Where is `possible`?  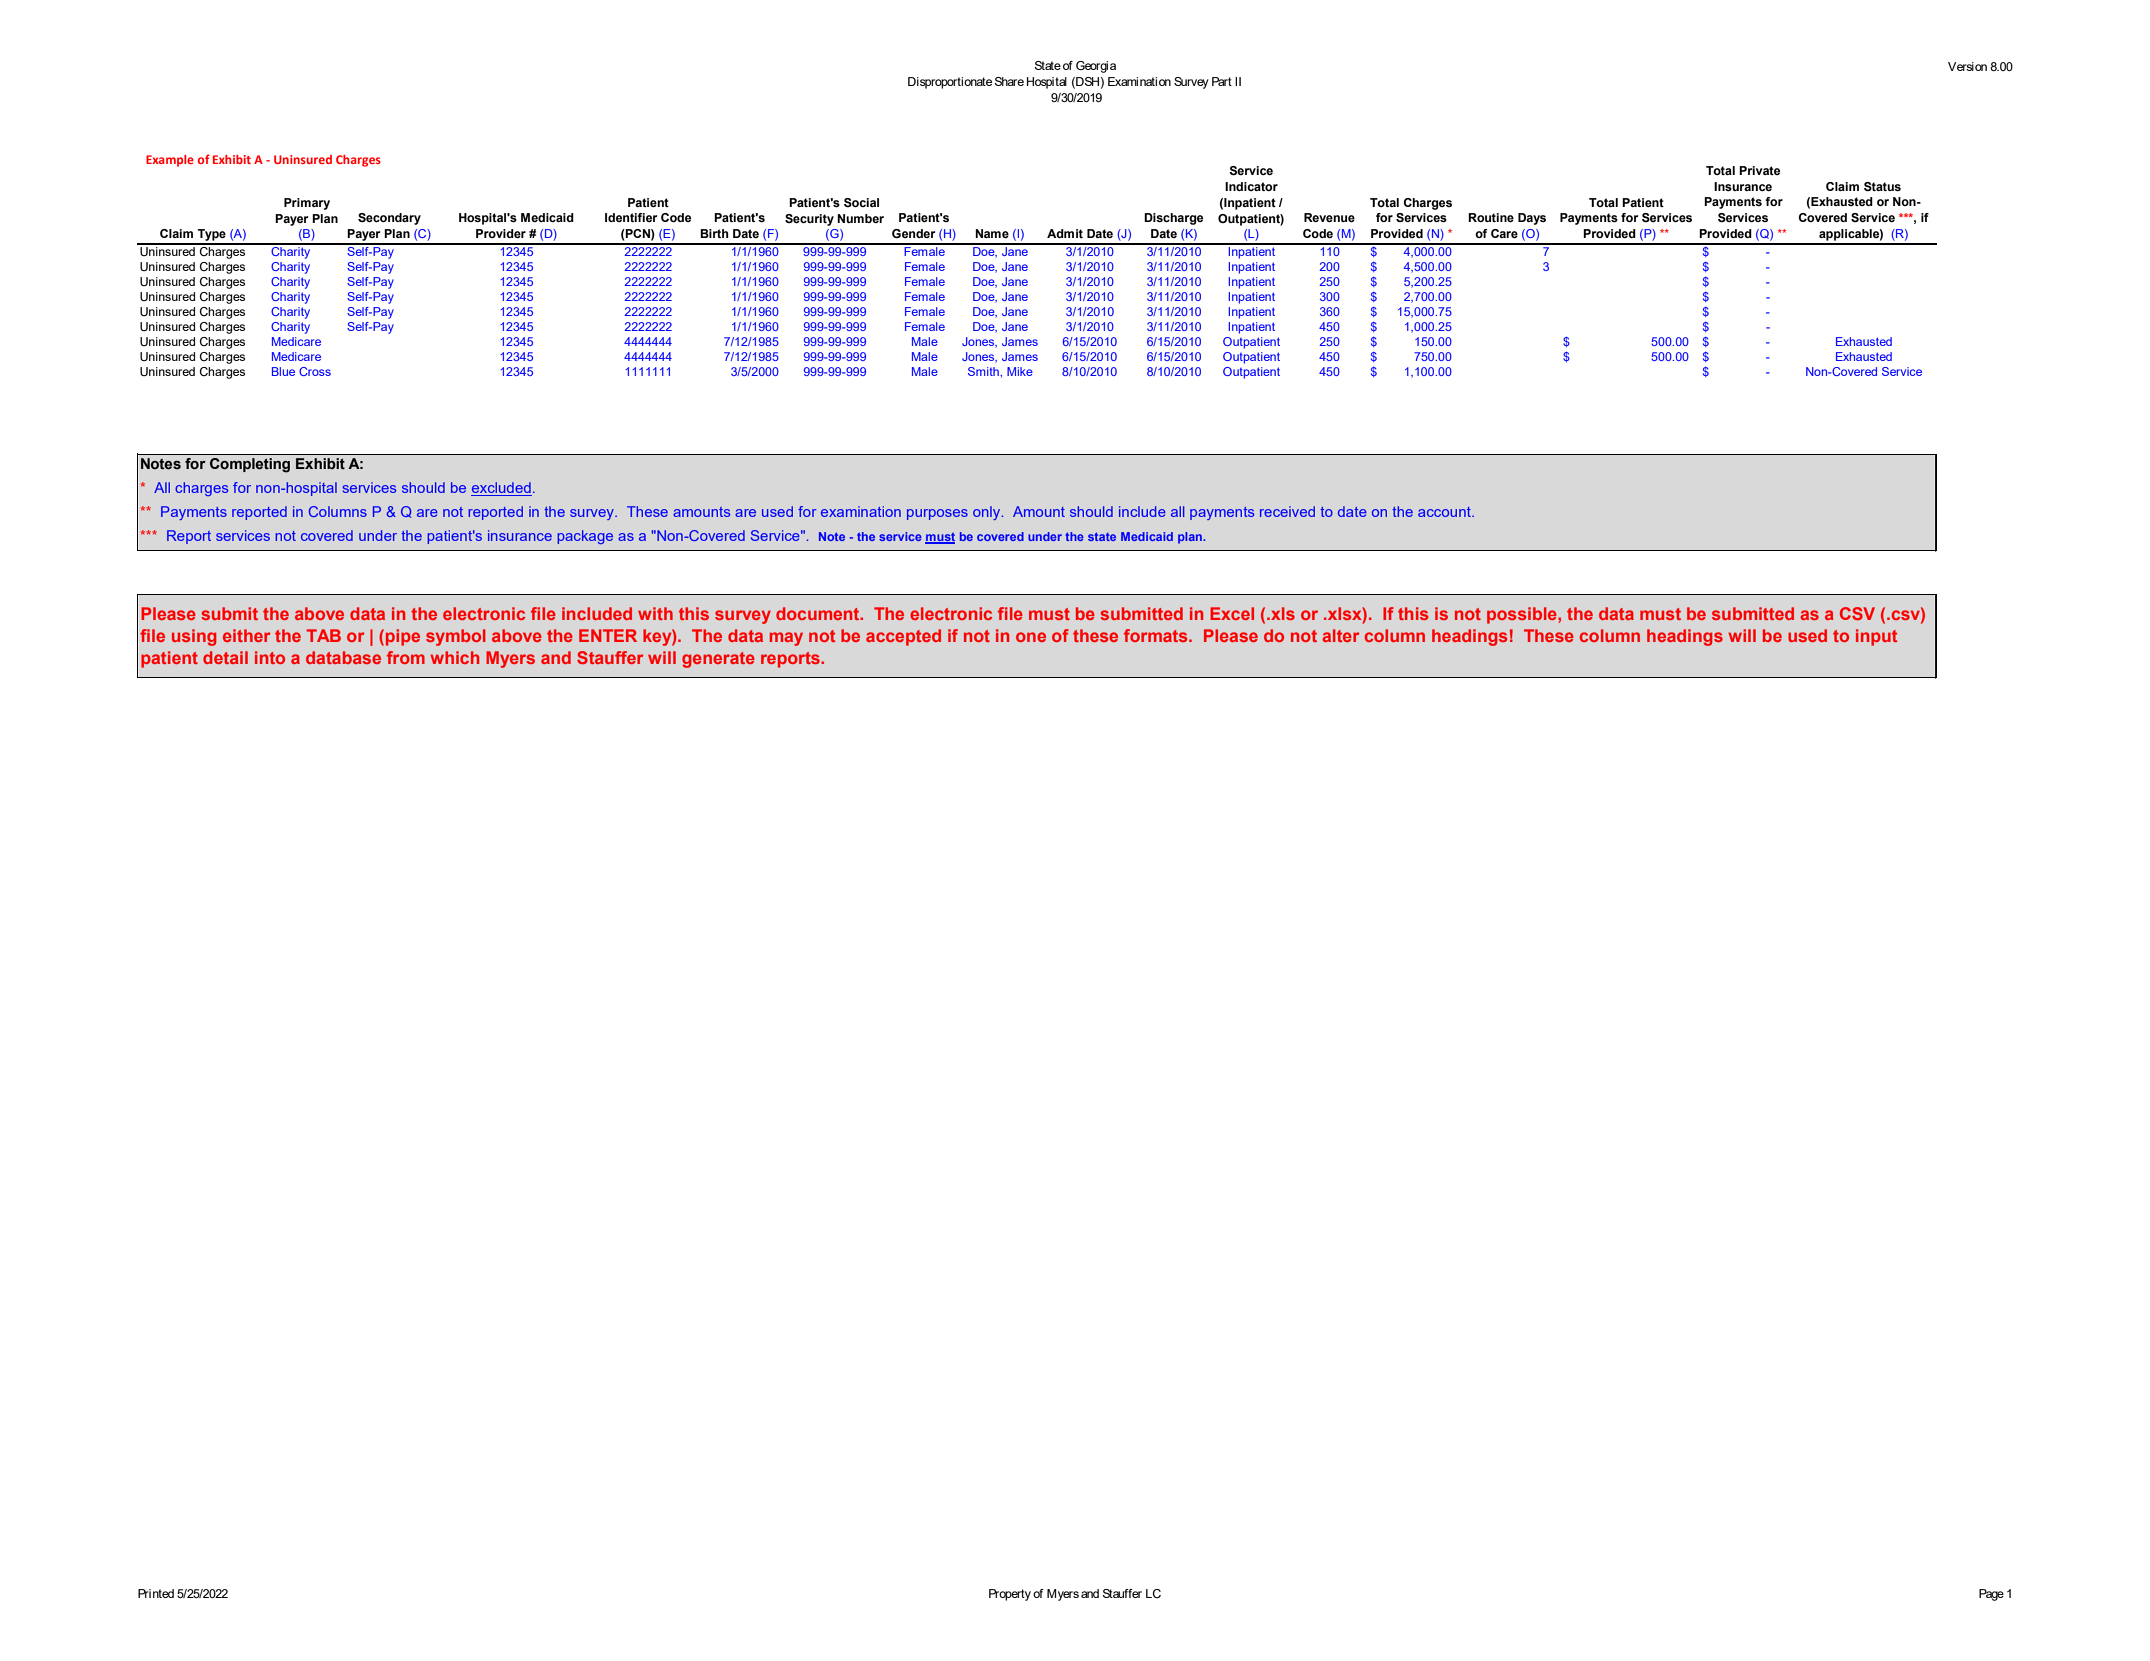 possible is located at coordinates (1523, 615).
